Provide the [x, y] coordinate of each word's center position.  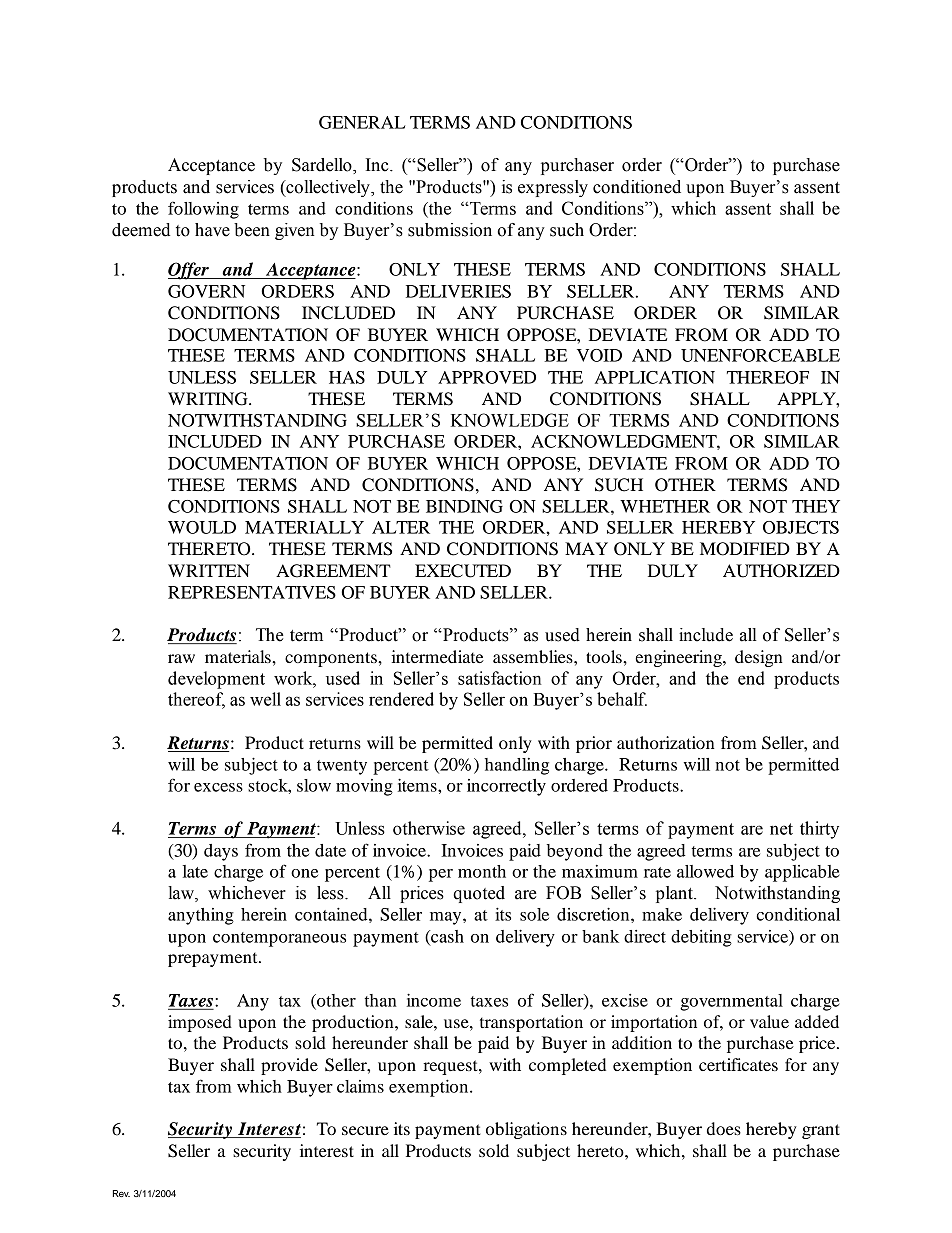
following [203, 210]
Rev [121, 1193]
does [724, 1128]
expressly [553, 188]
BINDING [464, 506]
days [221, 852]
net [781, 829]
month [482, 871]
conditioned [637, 187]
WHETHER [665, 506]
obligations [526, 1130]
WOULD [202, 527]
